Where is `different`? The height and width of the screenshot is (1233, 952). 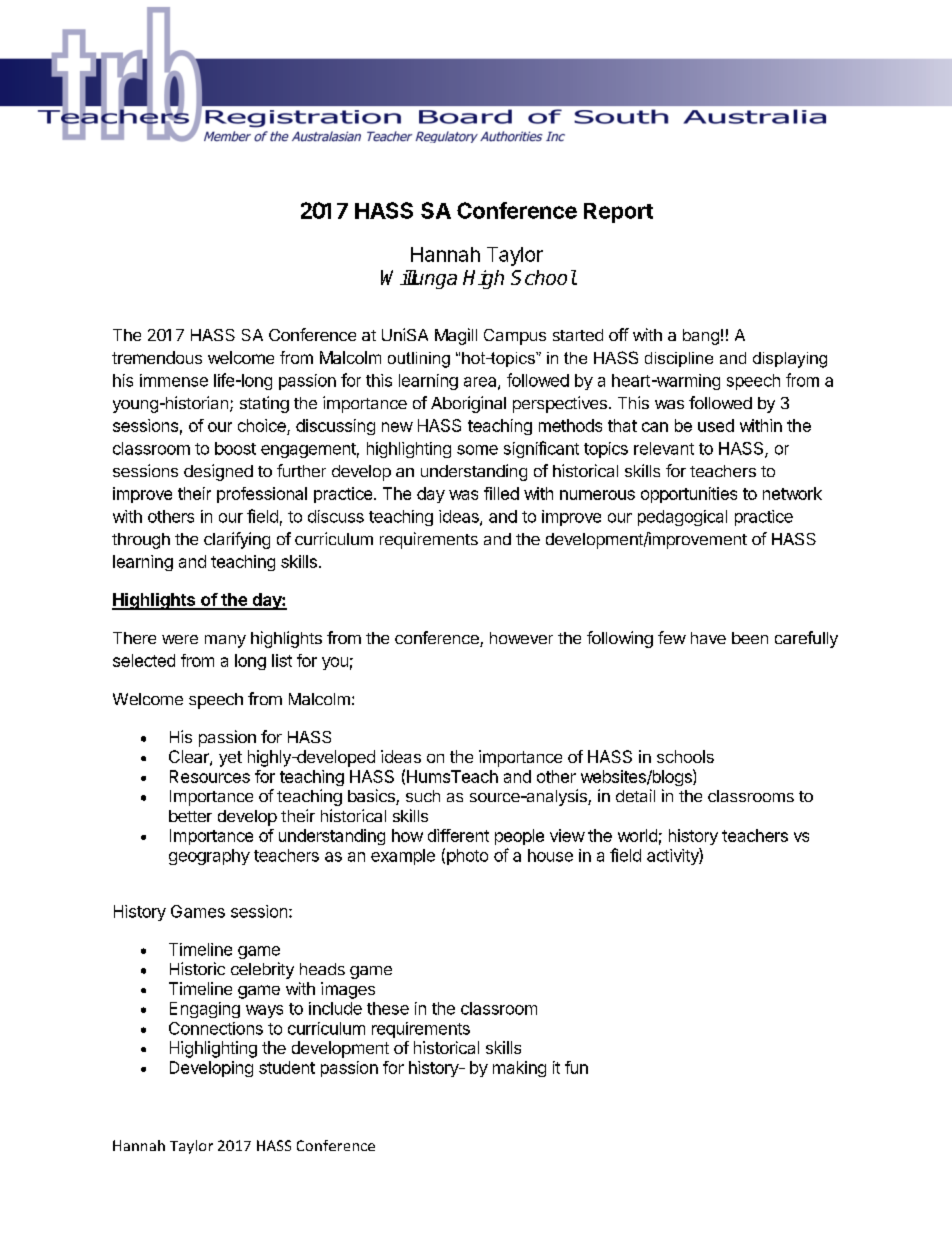
different is located at coordinates (458, 835).
